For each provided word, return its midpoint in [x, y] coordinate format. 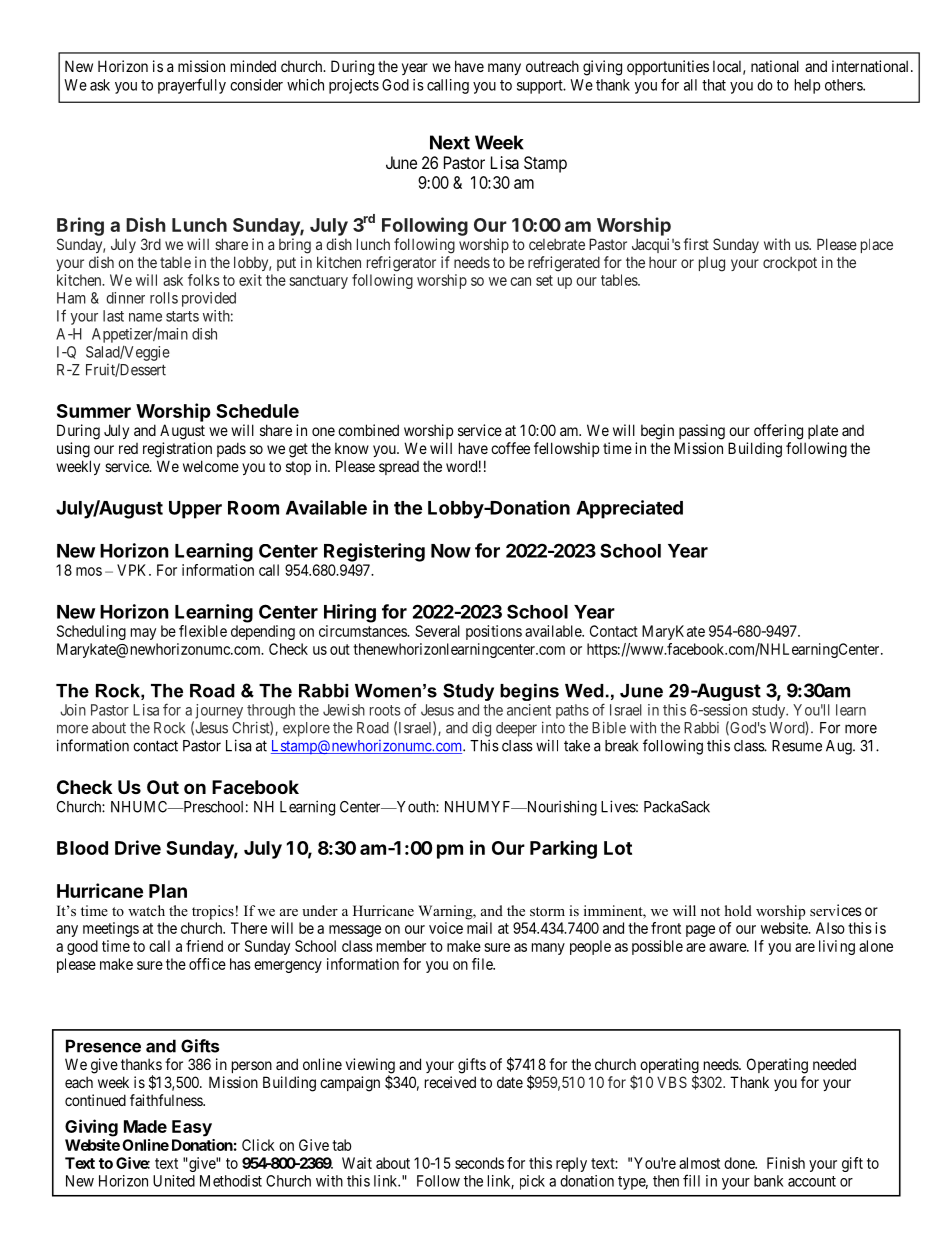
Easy [192, 1128]
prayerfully [192, 86]
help [808, 86]
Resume [797, 746]
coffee [510, 448]
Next [450, 142]
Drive [138, 847]
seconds [479, 1163]
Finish [786, 1163]
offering [778, 432]
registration [177, 450]
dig [481, 729]
